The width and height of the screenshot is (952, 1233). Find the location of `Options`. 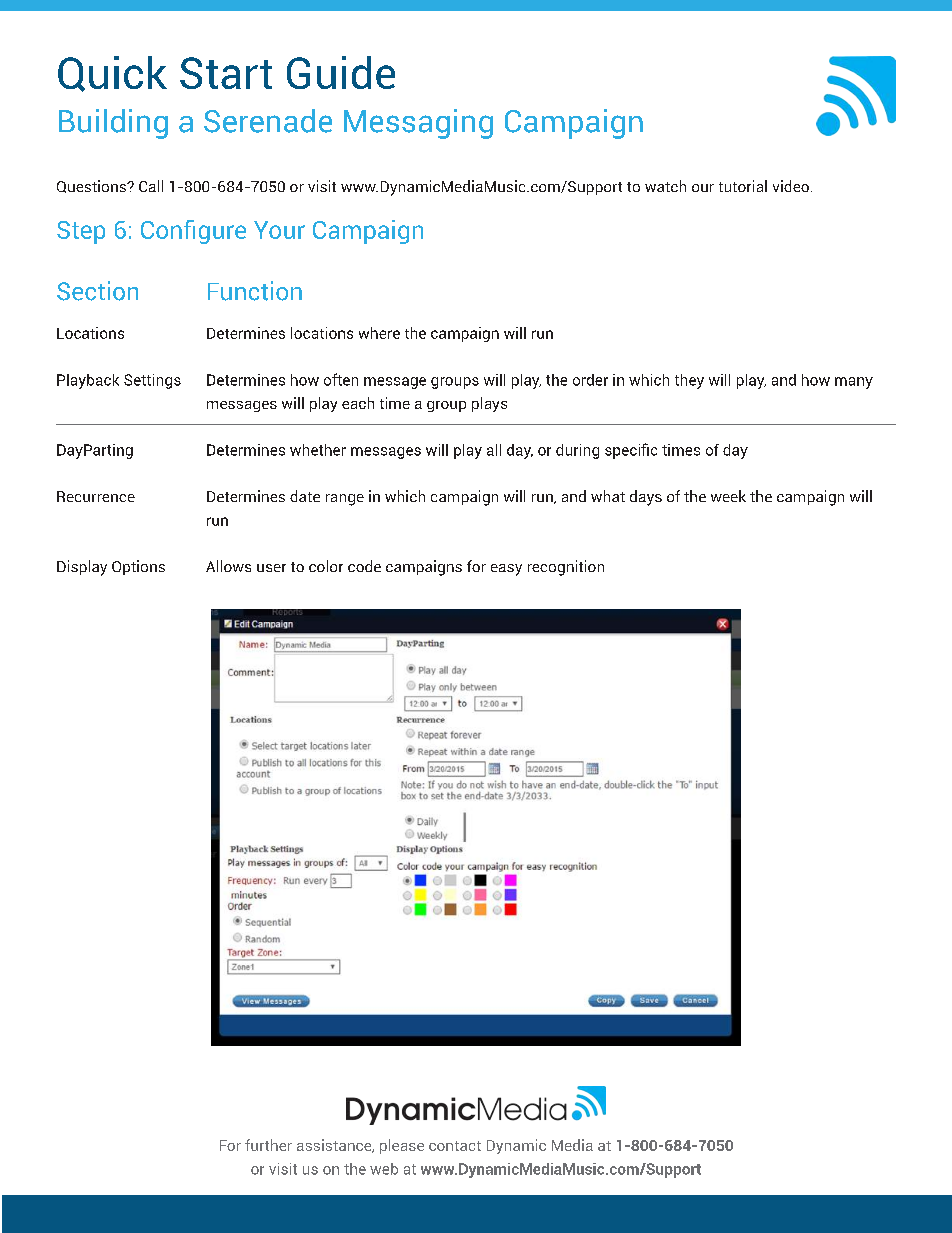

Options is located at coordinates (138, 567).
